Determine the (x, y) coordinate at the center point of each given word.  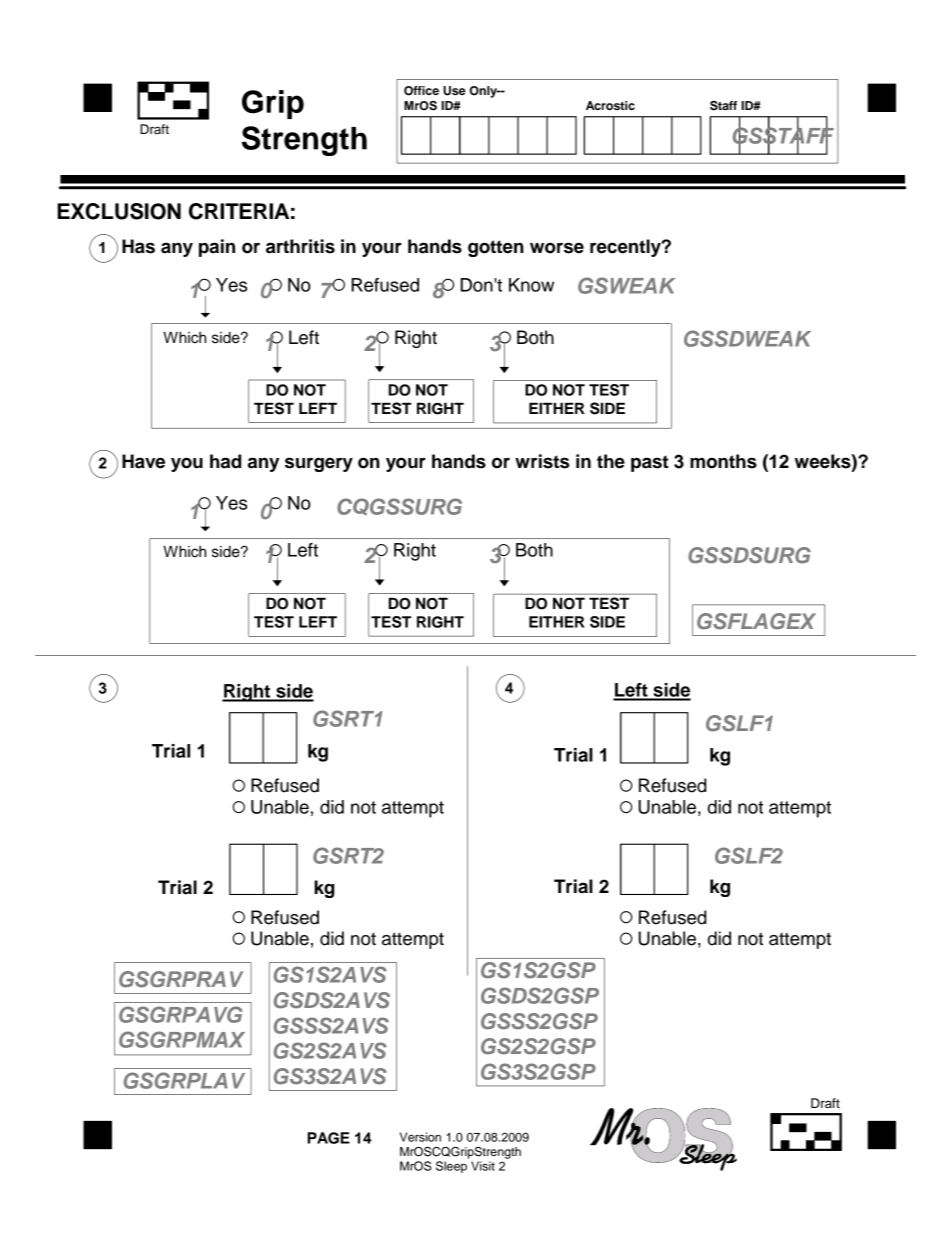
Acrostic (610, 105)
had (225, 461)
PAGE (329, 1138)
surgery (319, 464)
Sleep (451, 1167)
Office (421, 91)
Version (420, 1137)
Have (143, 461)
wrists (542, 461)
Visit (483, 1166)
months (723, 461)
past (650, 463)
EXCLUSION (119, 211)
